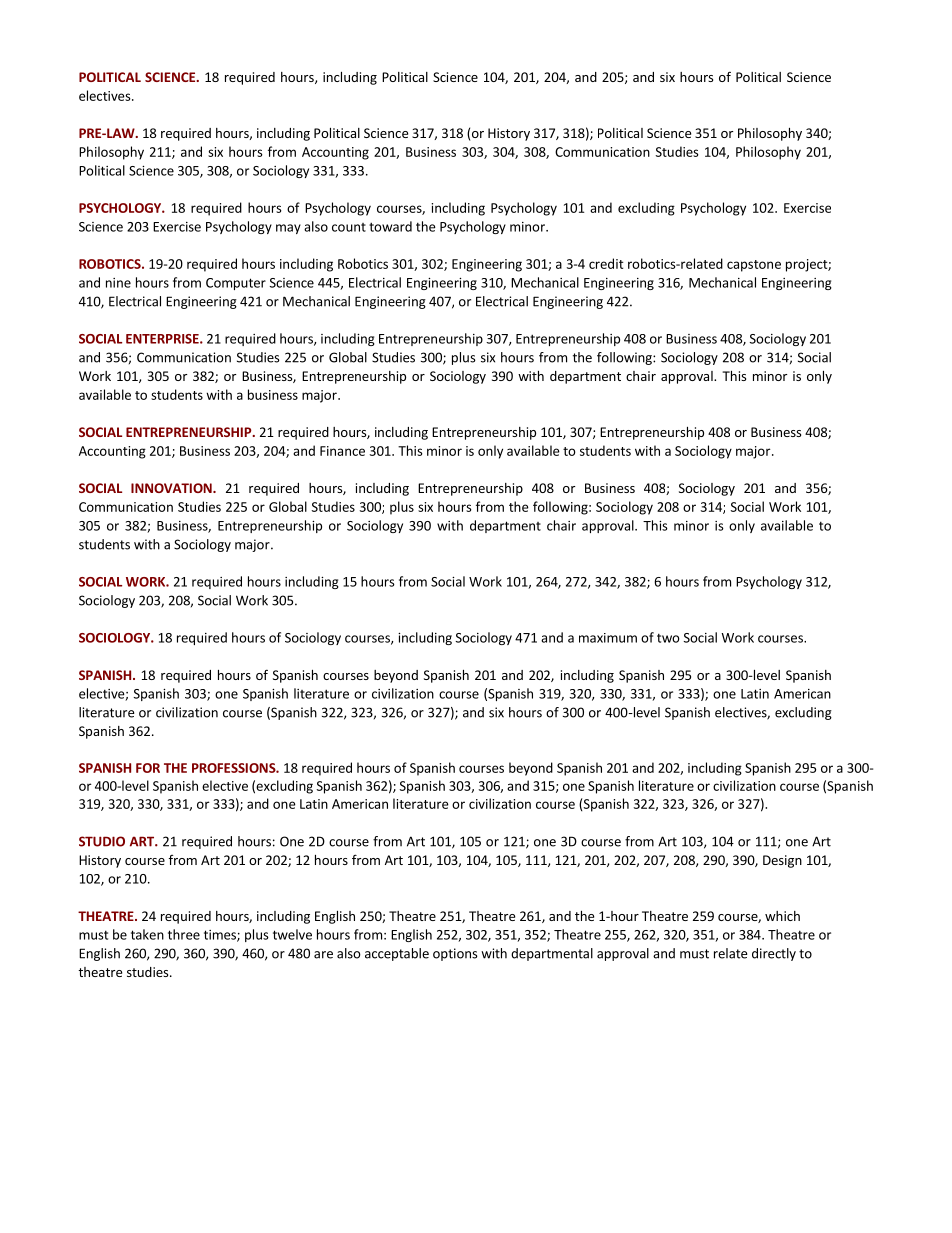 The image size is (952, 1233). Describe the element at coordinates (147, 934) in the screenshot. I see `taken` at that location.
